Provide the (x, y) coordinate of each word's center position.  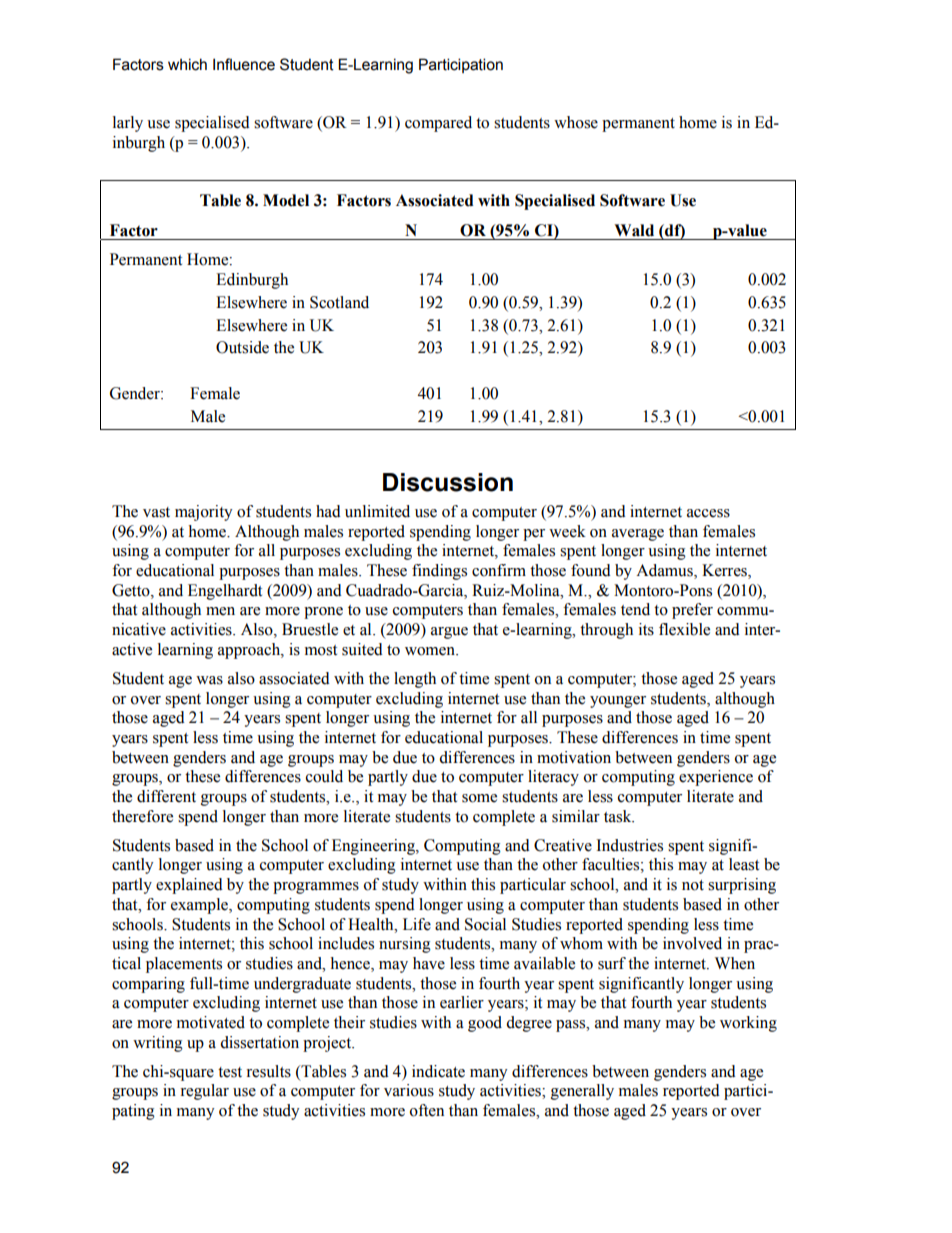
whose (576, 122)
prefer (692, 611)
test (230, 1072)
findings (439, 572)
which (187, 64)
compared (438, 124)
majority (204, 513)
